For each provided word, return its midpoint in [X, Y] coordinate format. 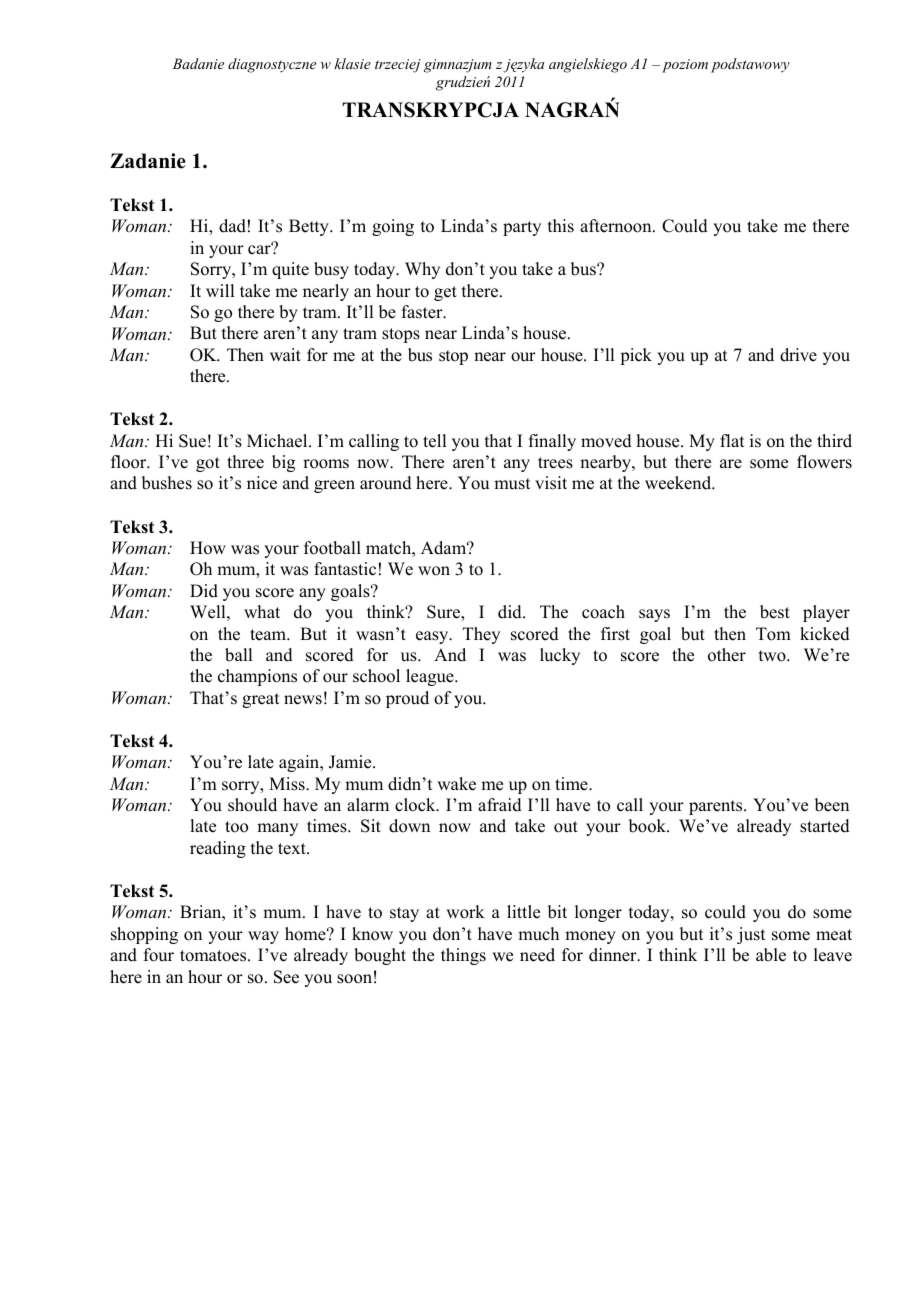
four [159, 955]
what [262, 611]
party [522, 228]
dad [232, 226]
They [481, 635]
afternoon [617, 226]
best [775, 612]
